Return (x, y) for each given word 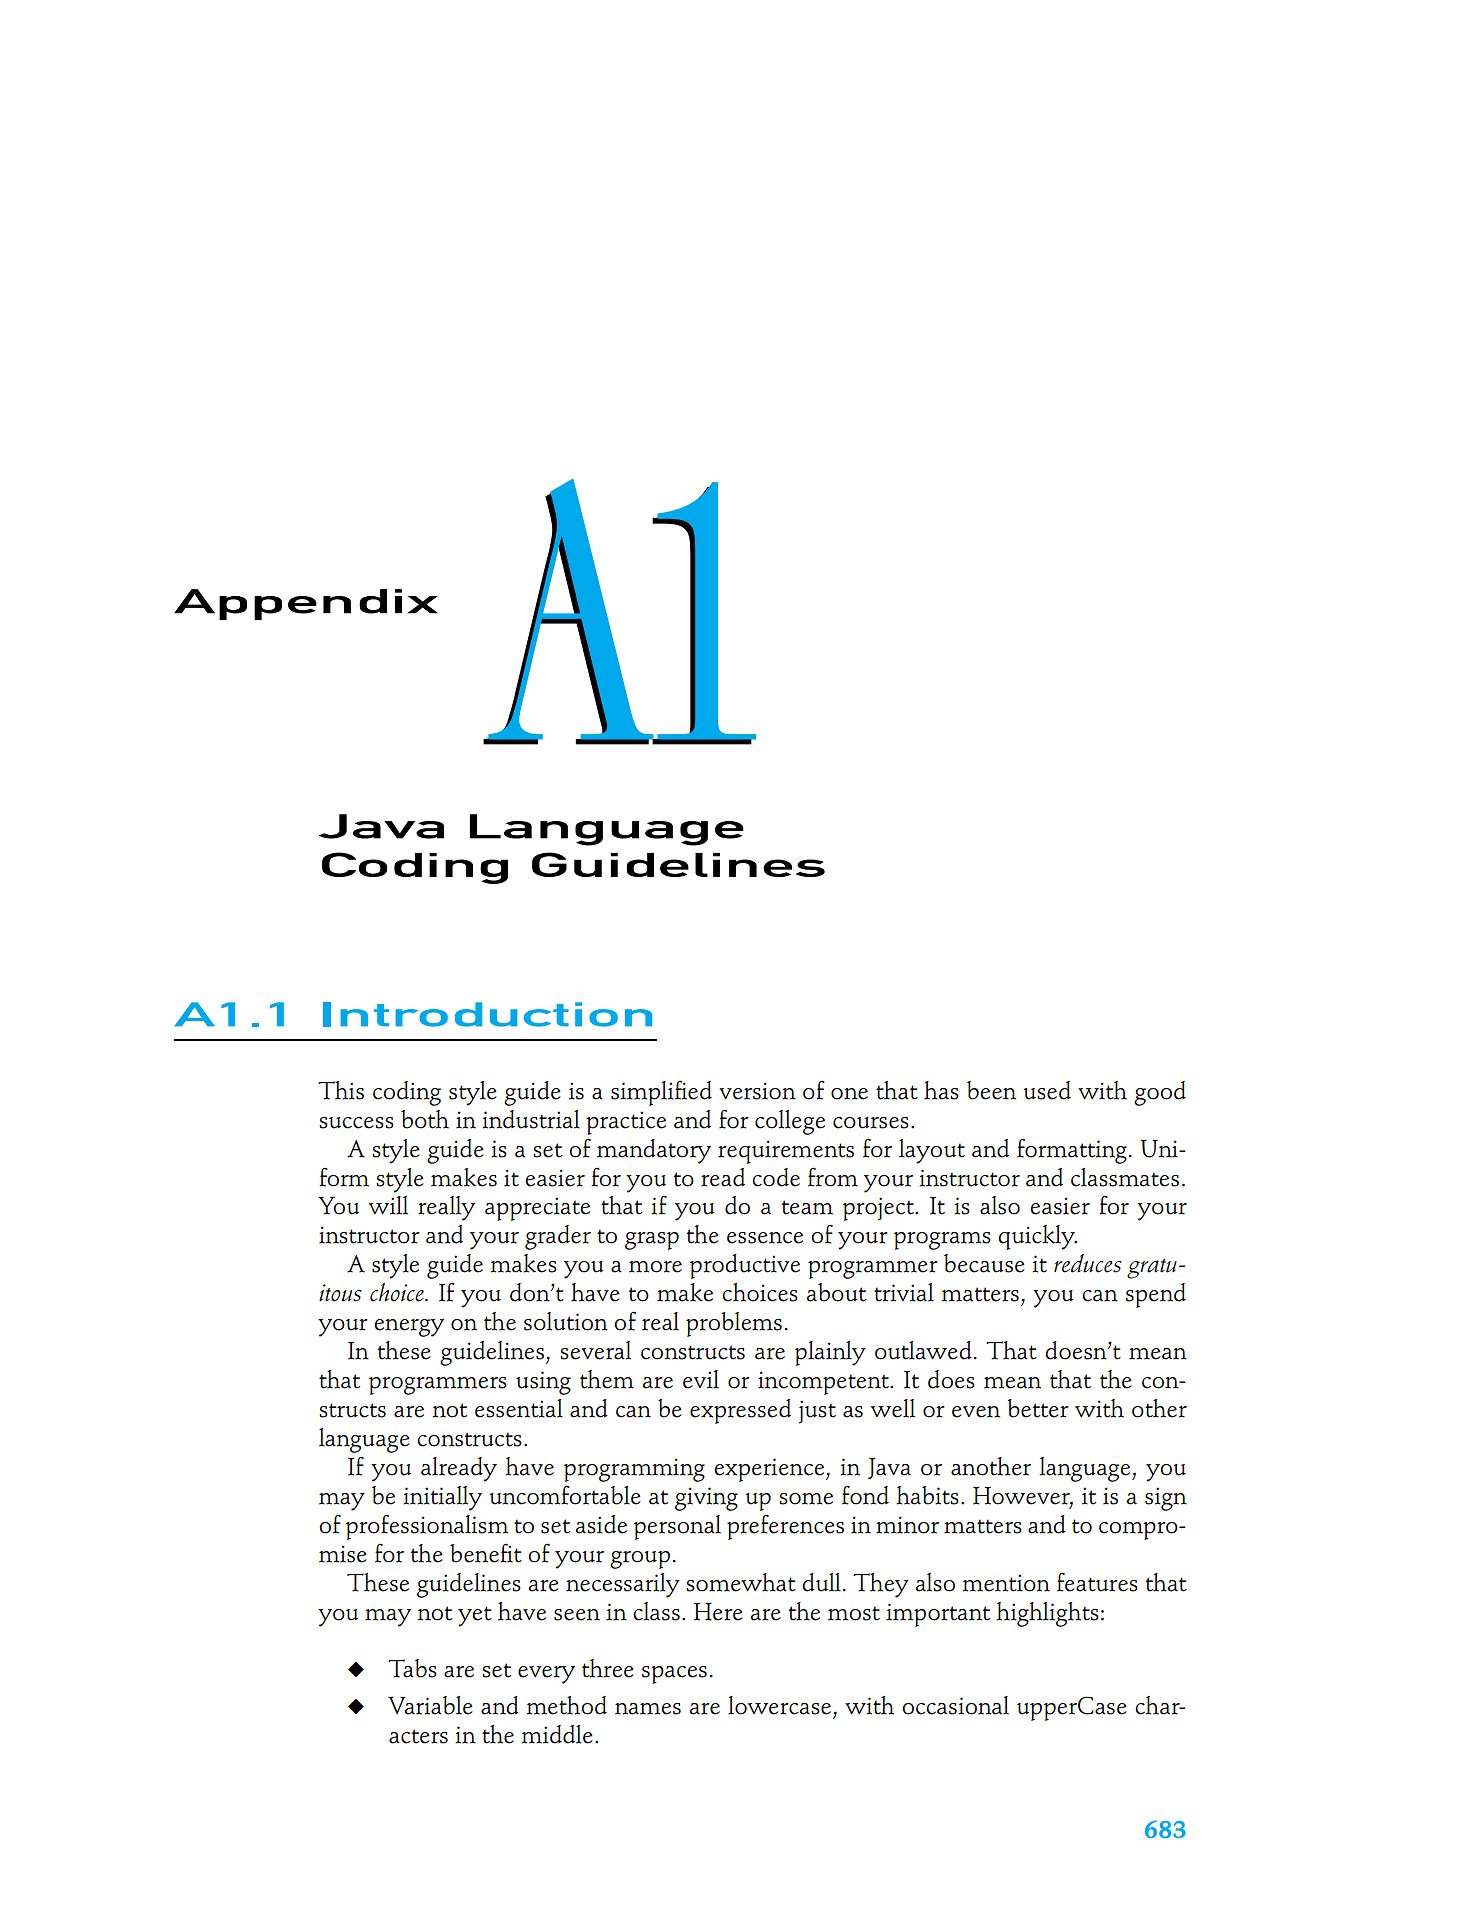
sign (1166, 1499)
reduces (1088, 1263)
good (1160, 1093)
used (1047, 1090)
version (757, 1091)
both (425, 1119)
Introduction (487, 1014)
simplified (661, 1093)
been (991, 1090)
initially (442, 1498)
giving (706, 1499)
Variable (430, 1705)
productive (745, 1266)
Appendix (306, 604)
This (341, 1090)
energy (409, 1328)
